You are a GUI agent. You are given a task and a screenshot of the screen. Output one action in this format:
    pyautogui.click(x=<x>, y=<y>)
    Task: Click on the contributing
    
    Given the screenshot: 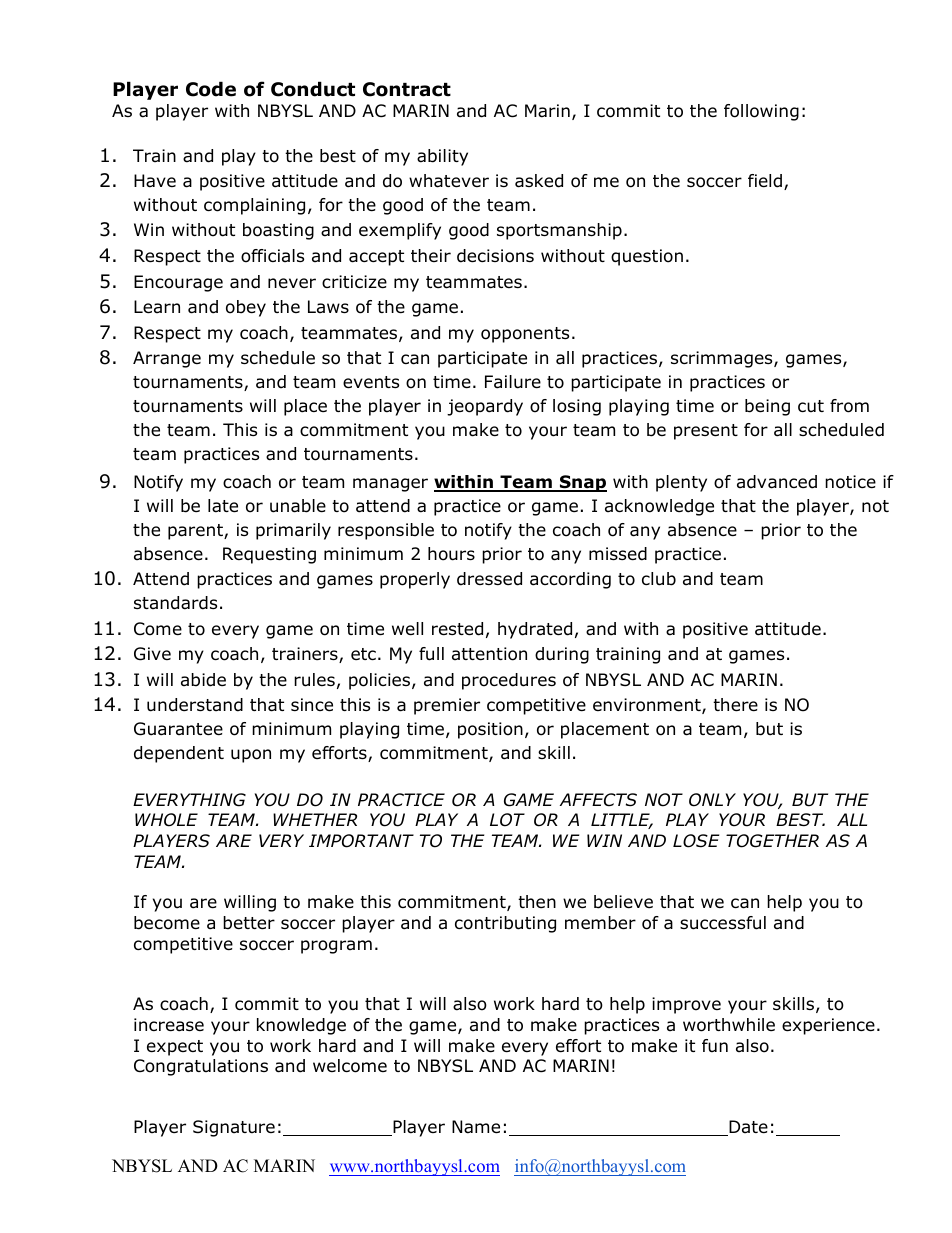 What is the action you would take?
    pyautogui.click(x=505, y=924)
